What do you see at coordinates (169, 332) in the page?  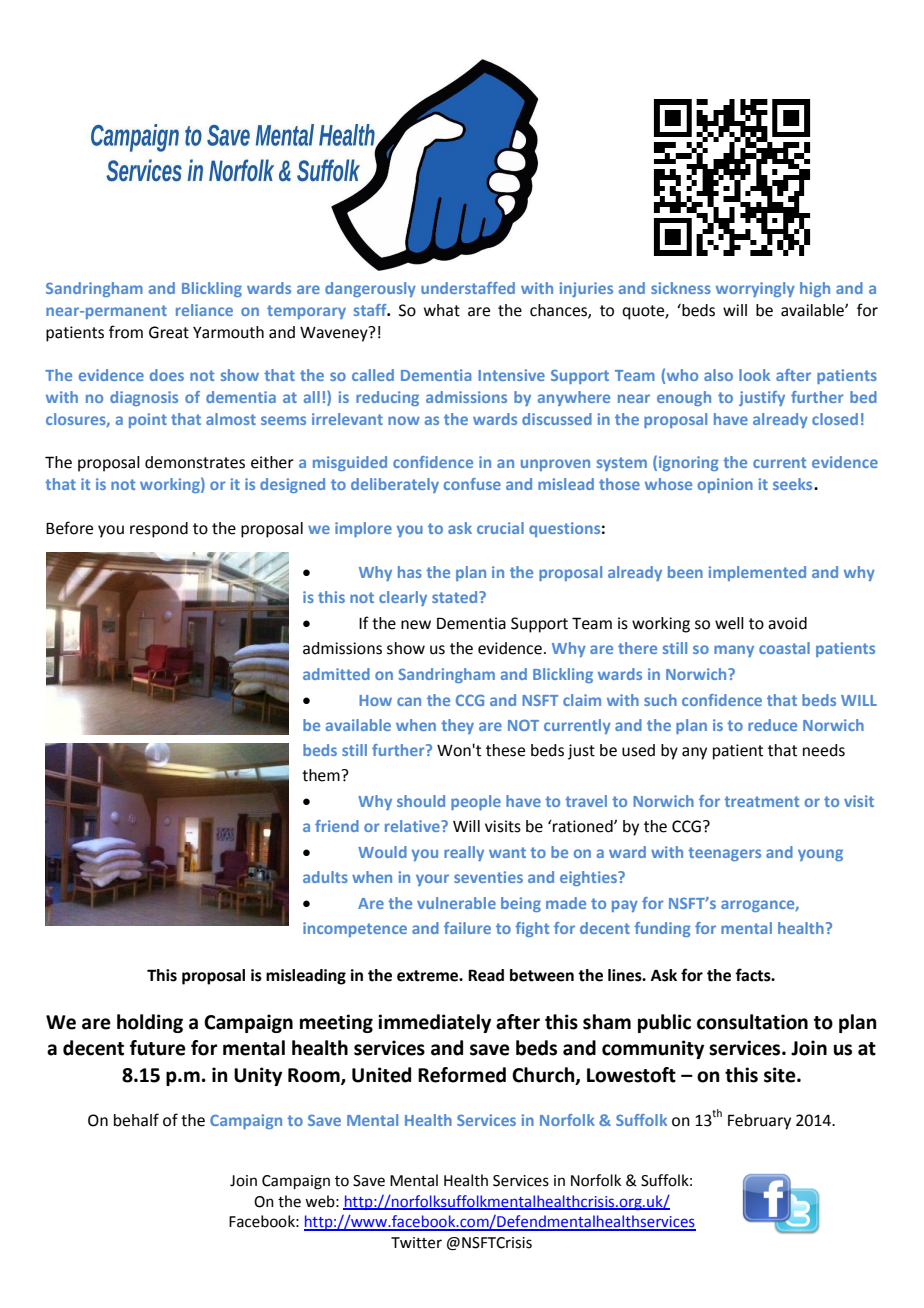 I see `Great` at bounding box center [169, 332].
